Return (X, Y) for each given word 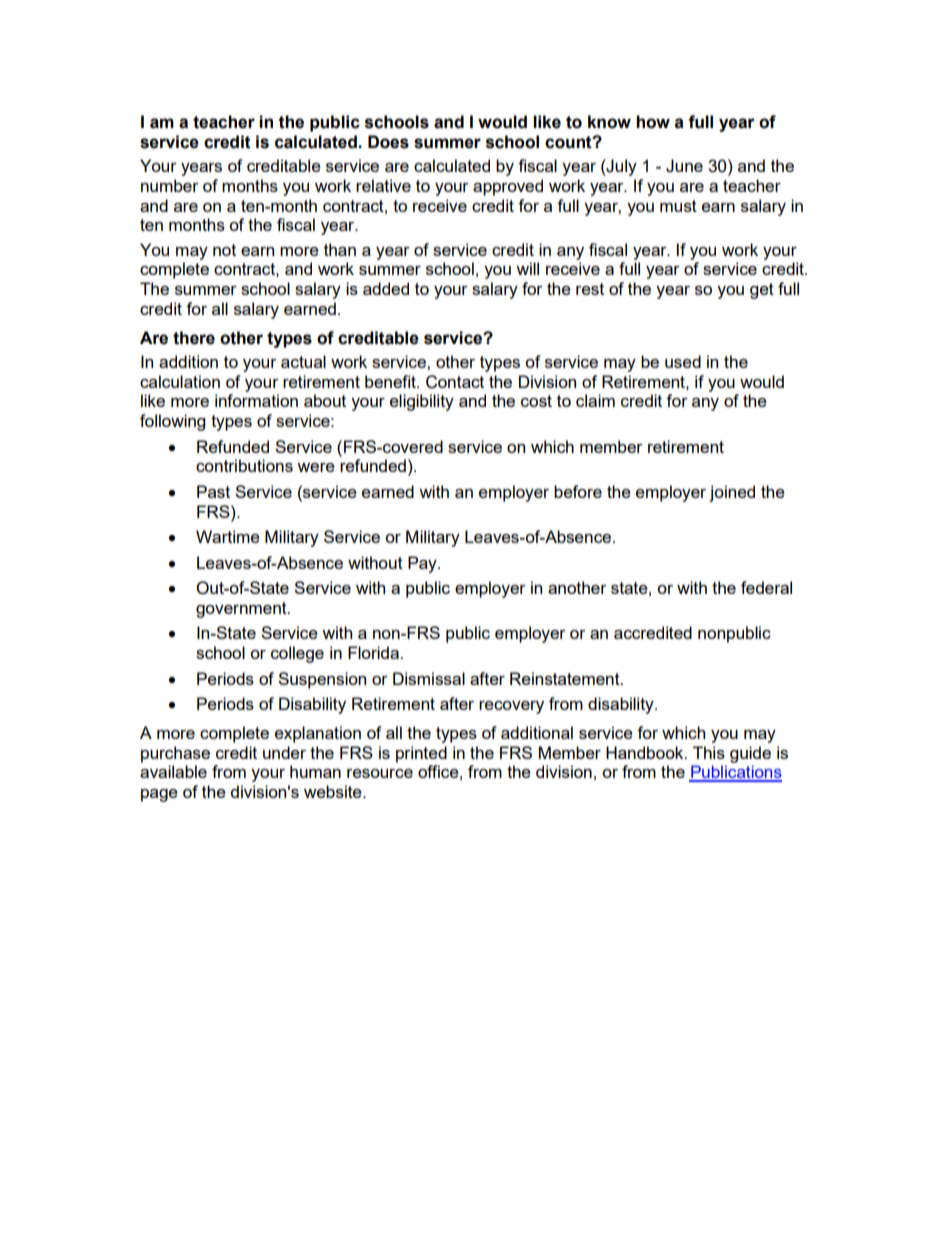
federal (766, 587)
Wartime (228, 536)
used (683, 361)
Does (388, 142)
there (194, 338)
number (170, 185)
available (173, 771)
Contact (455, 382)
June (684, 166)
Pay (423, 564)
